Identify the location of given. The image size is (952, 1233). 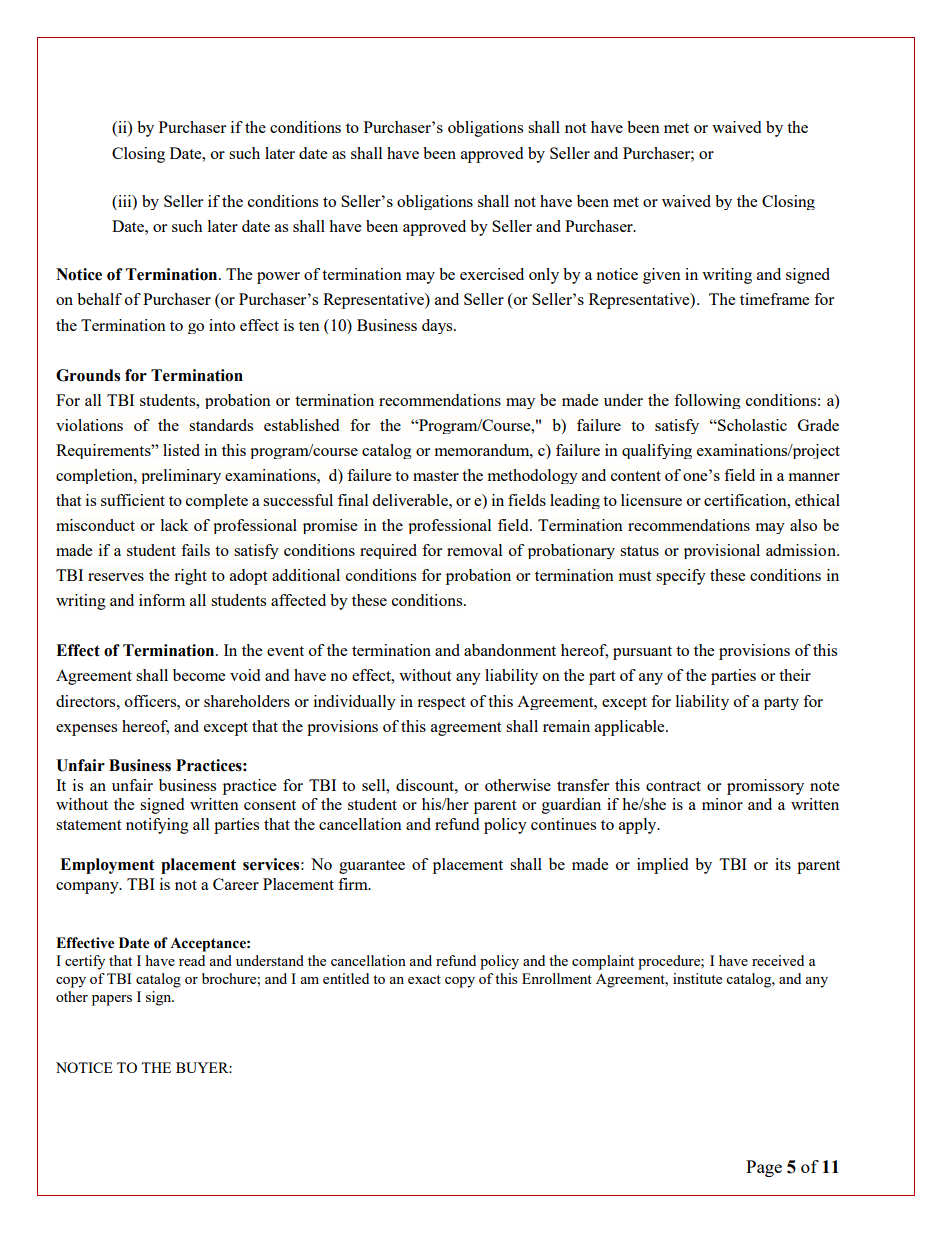
(662, 276).
